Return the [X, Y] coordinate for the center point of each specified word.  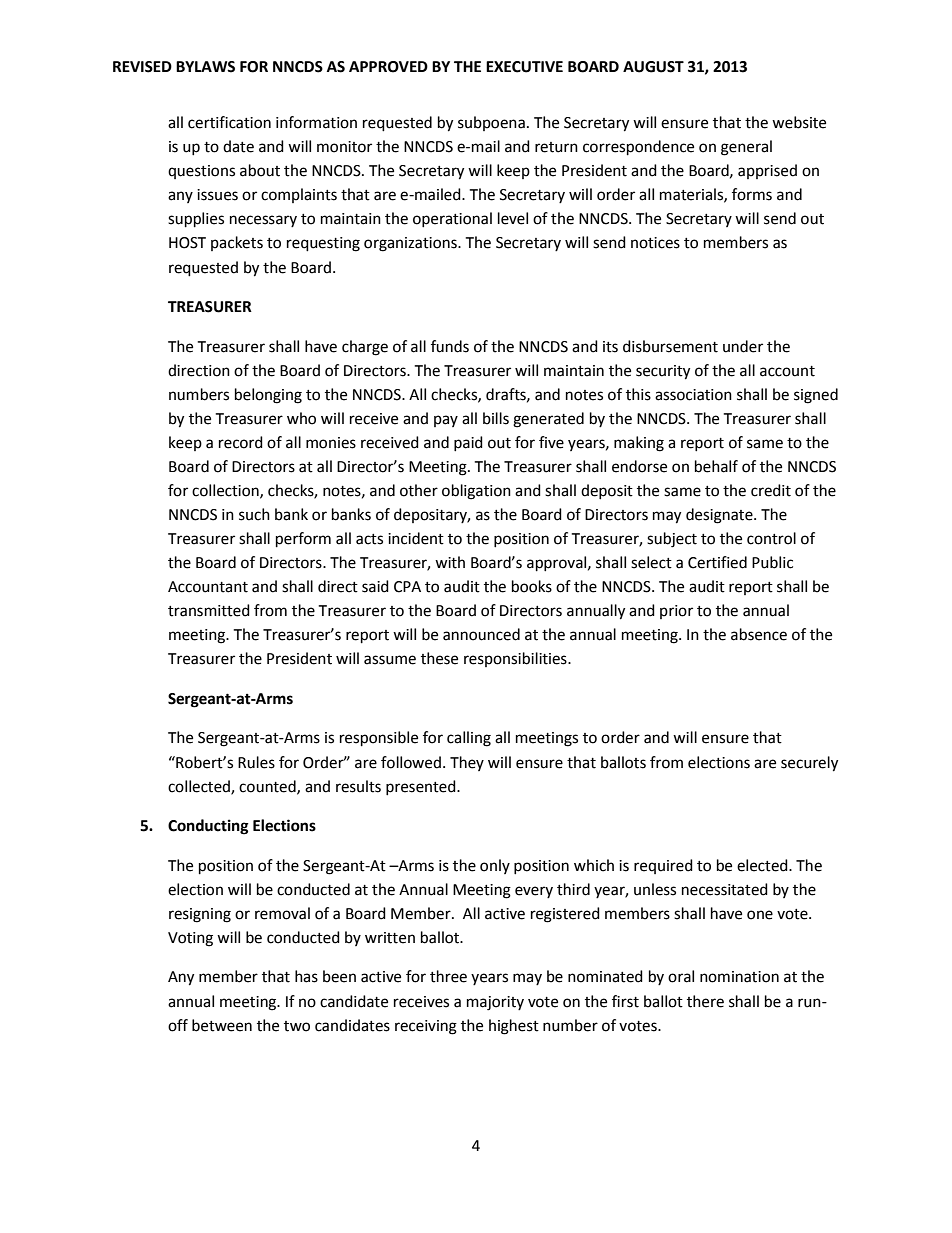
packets [237, 243]
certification [229, 122]
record [241, 442]
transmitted [209, 610]
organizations [411, 244]
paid [468, 443]
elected [763, 865]
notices [655, 243]
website [799, 122]
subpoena [491, 123]
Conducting [208, 827]
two [297, 1026]
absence [759, 634]
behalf [716, 466]
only [495, 866]
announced [481, 634]
